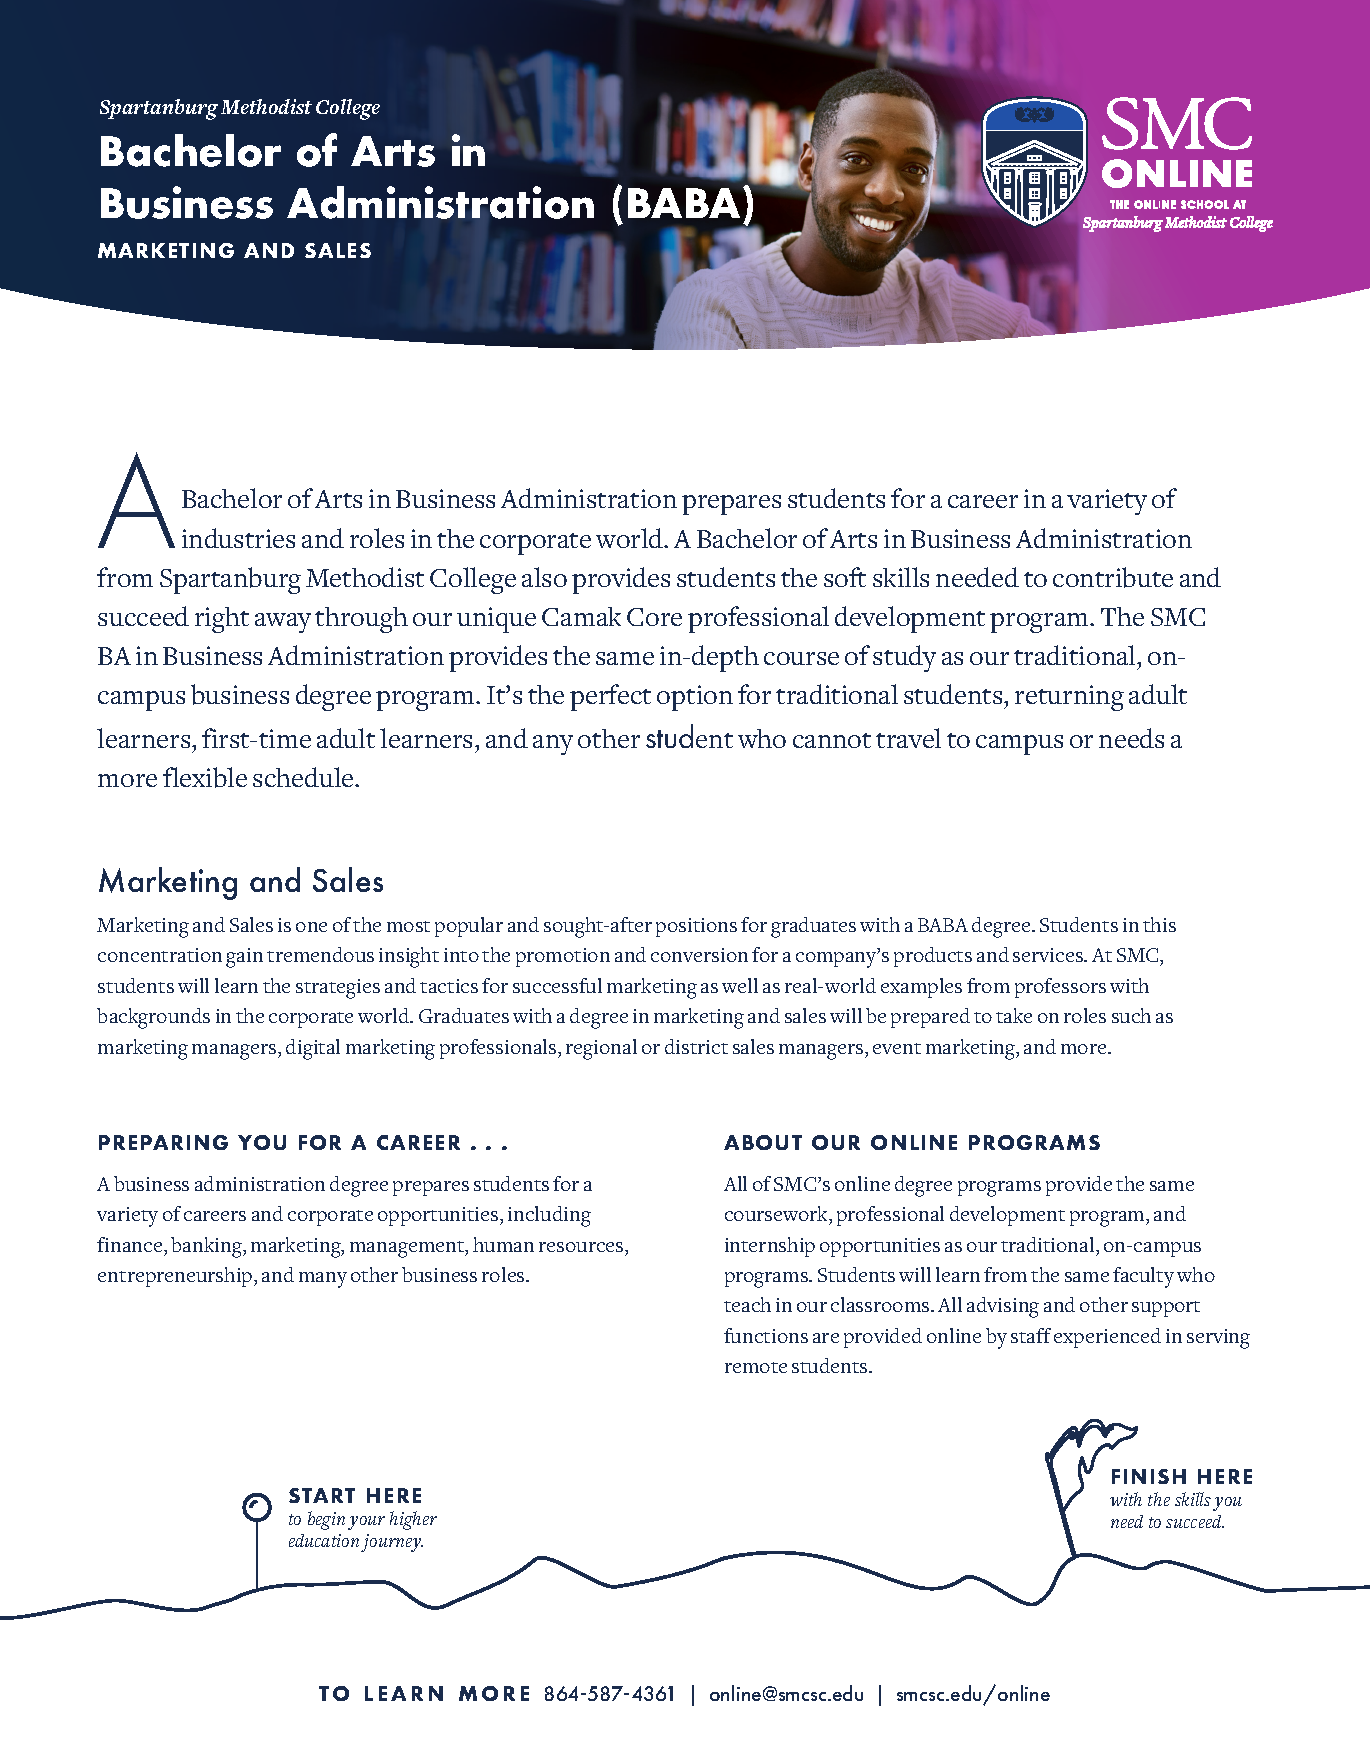 The height and width of the page is (1761, 1370). Describe the element at coordinates (238, 538) in the page. I see `industries` at that location.
